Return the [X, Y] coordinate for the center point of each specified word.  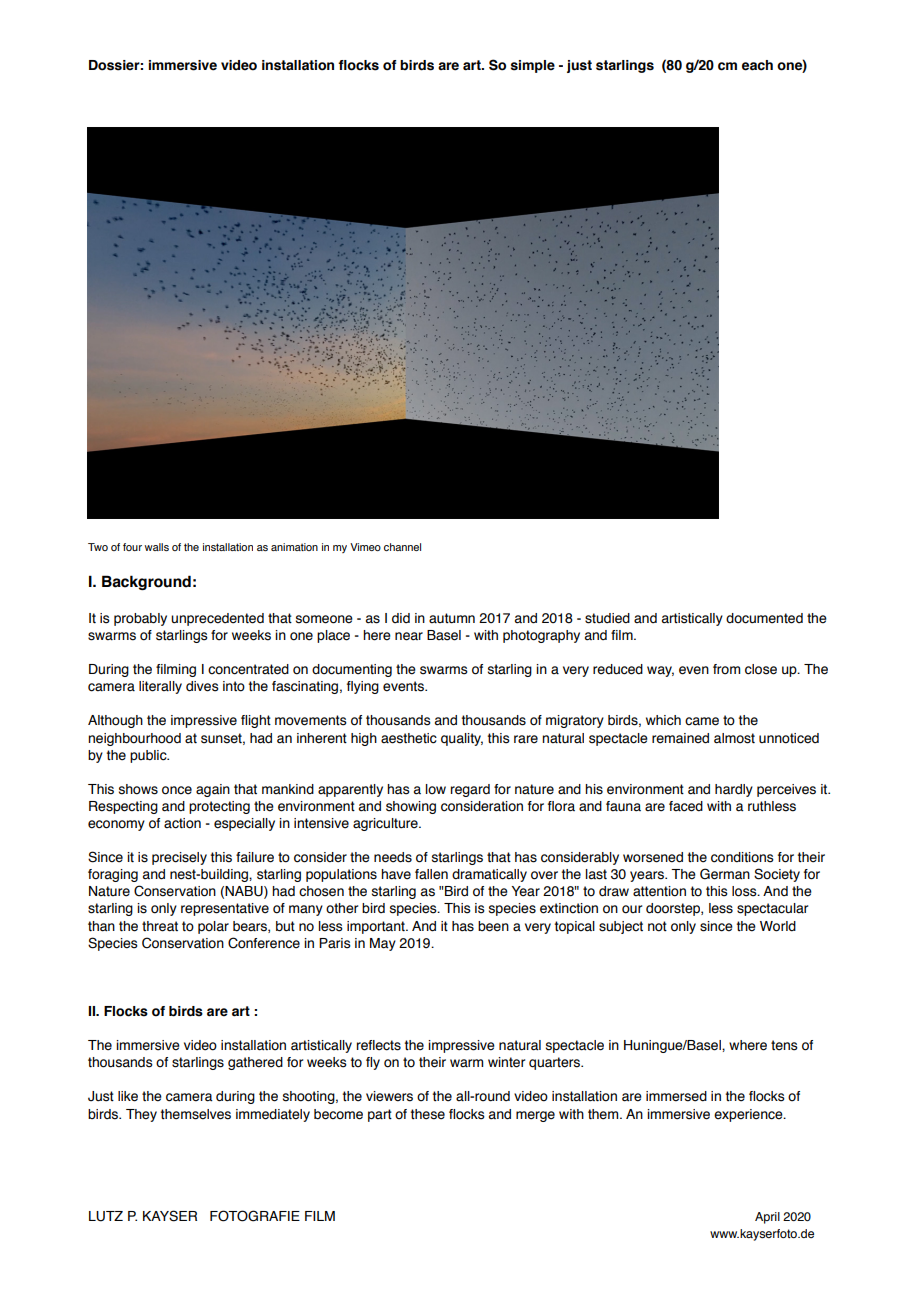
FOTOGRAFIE [255, 1216]
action [182, 823]
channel [402, 547]
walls [157, 547]
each [757, 65]
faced [686, 806]
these [428, 1114]
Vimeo [365, 547]
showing [411, 807]
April [767, 1218]
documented [764, 618]
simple [533, 66]
